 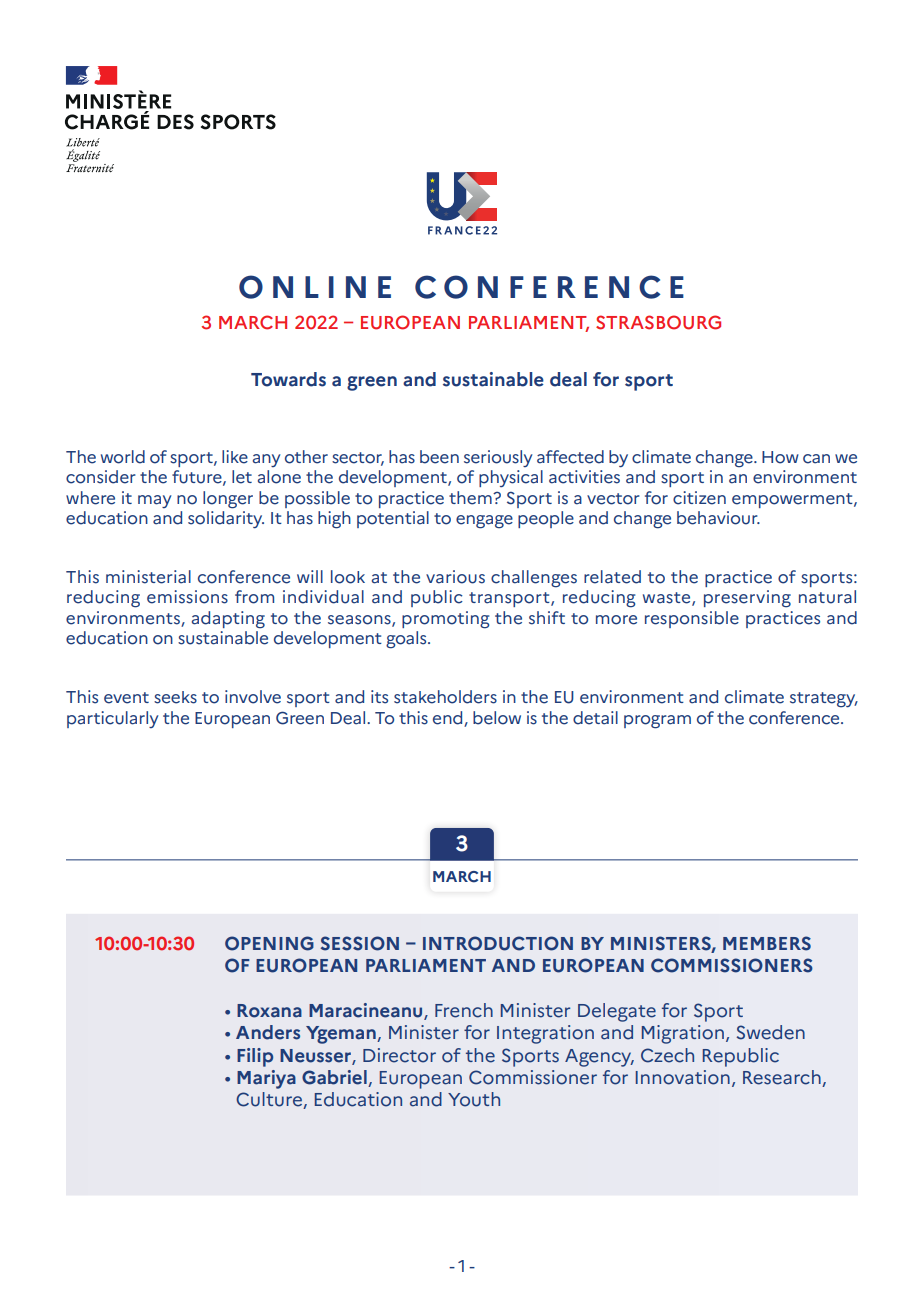 What do you see at coordinates (824, 700) in the screenshot?
I see `strategy` at bounding box center [824, 700].
